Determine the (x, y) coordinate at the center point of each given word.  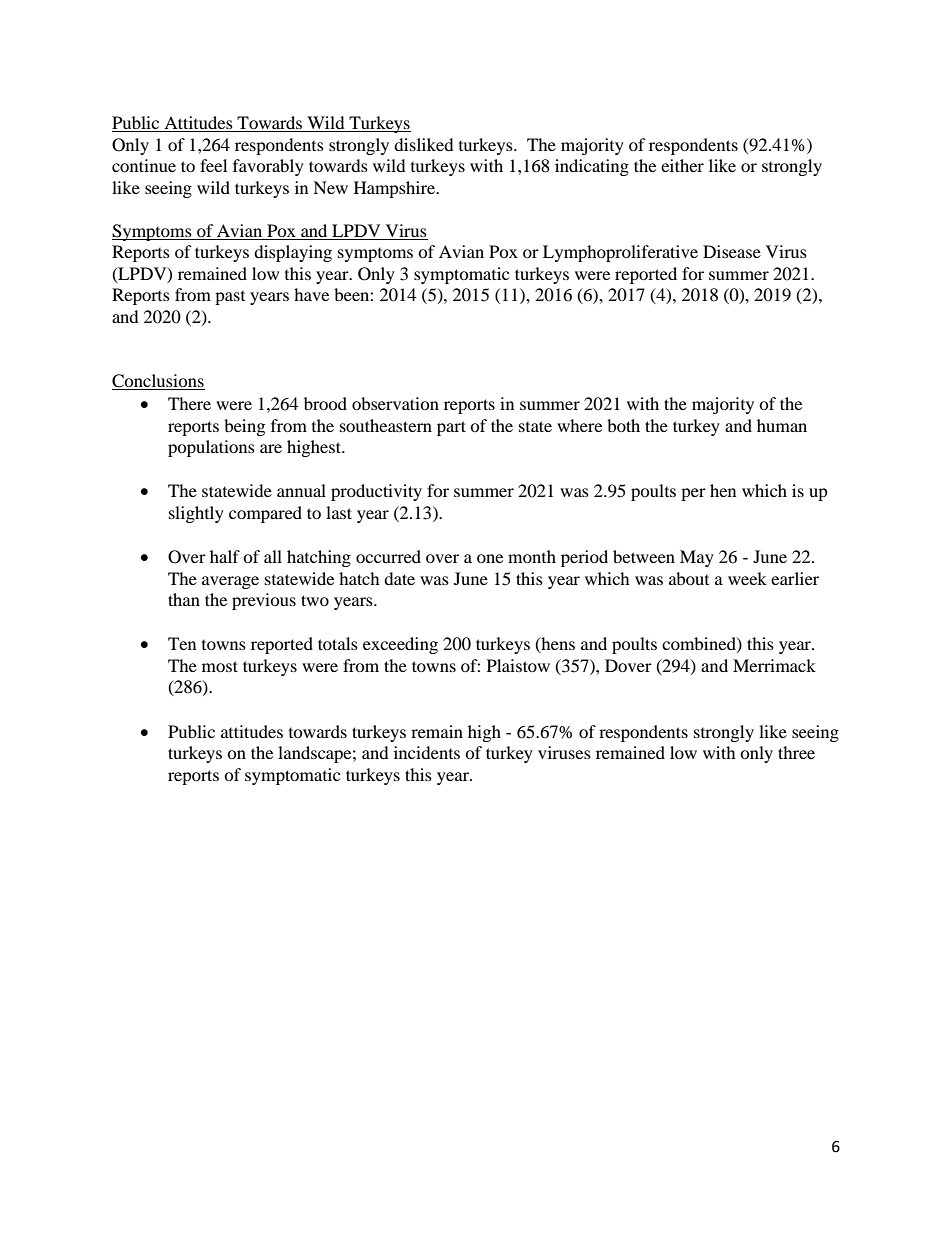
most (220, 666)
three (796, 752)
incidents (427, 752)
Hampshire (396, 189)
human (782, 425)
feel (213, 165)
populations (211, 448)
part (451, 428)
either (682, 165)
